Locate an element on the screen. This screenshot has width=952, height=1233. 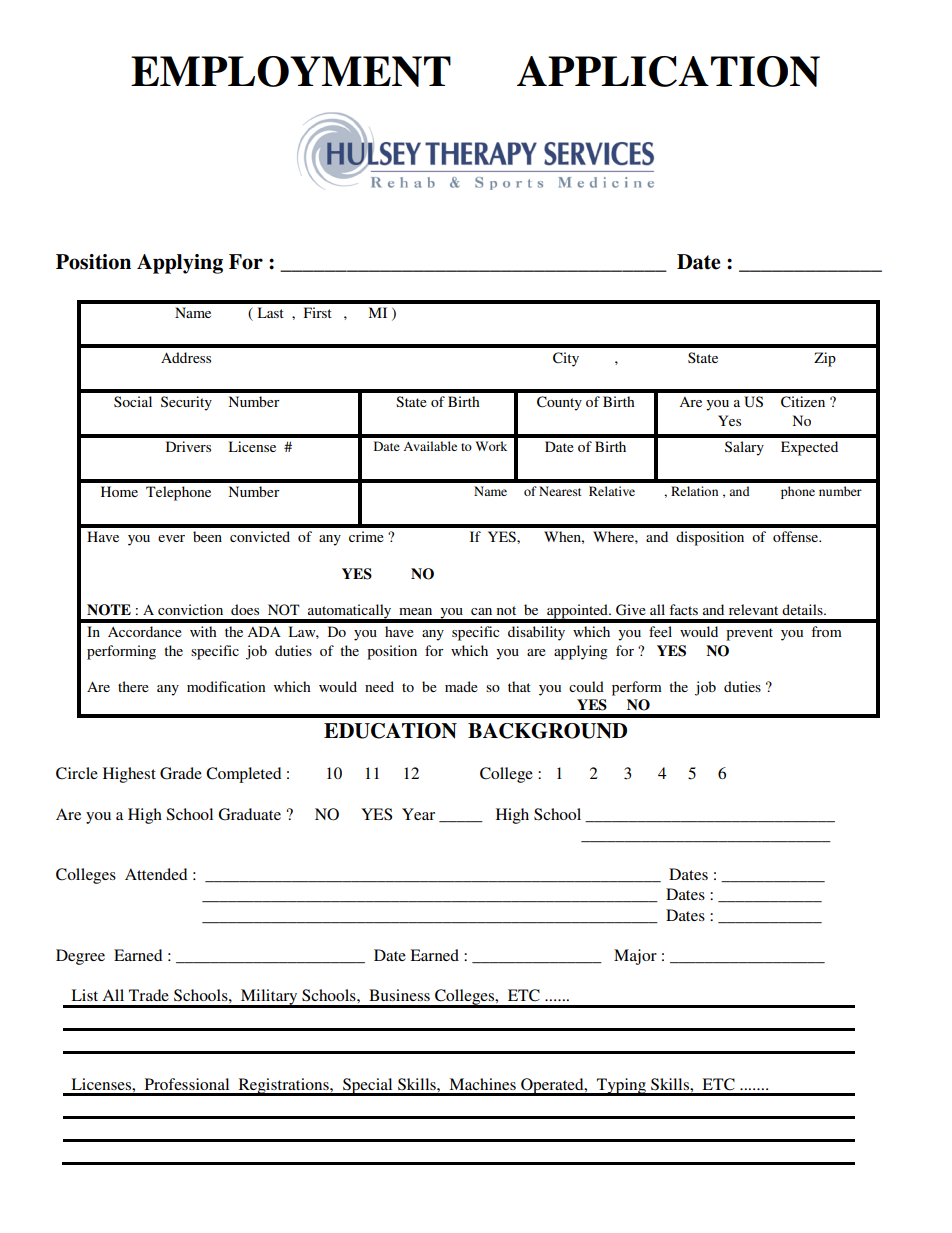
Zip is located at coordinates (825, 359).
